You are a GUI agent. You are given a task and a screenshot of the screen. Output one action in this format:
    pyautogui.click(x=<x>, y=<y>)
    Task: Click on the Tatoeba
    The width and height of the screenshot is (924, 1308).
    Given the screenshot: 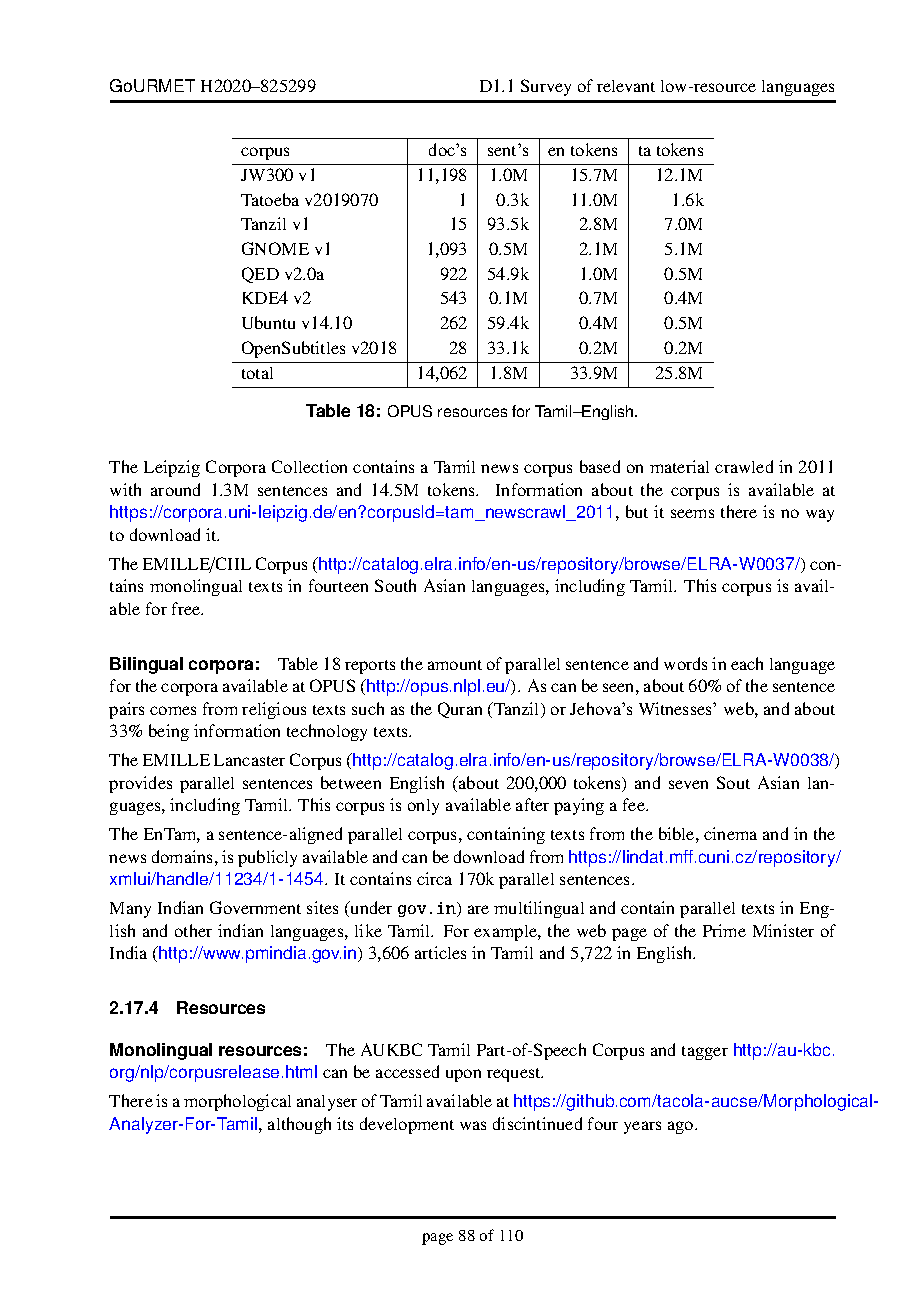 What is the action you would take?
    pyautogui.click(x=270, y=199)
